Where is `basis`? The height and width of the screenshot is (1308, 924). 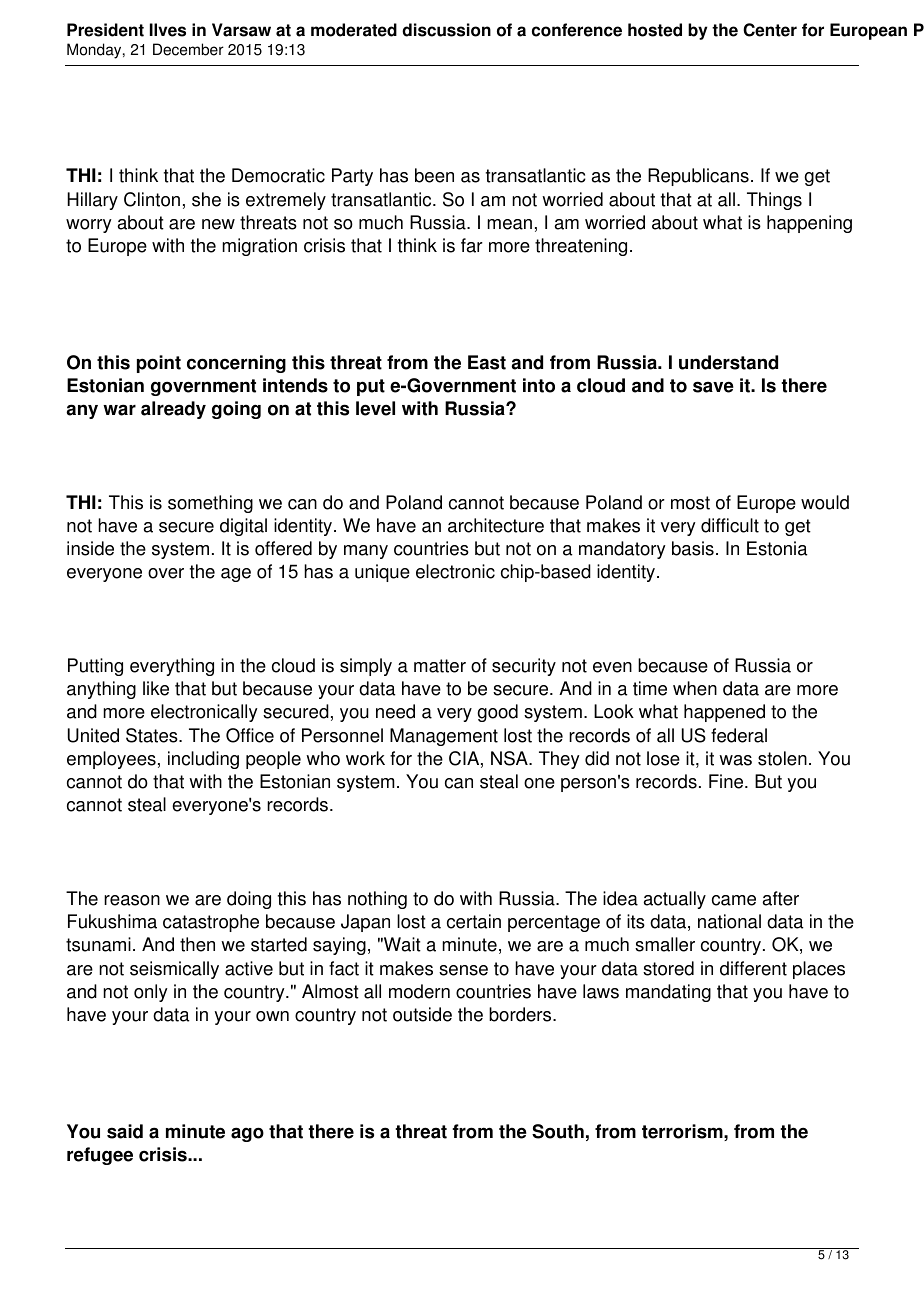
basis is located at coordinates (693, 548).
